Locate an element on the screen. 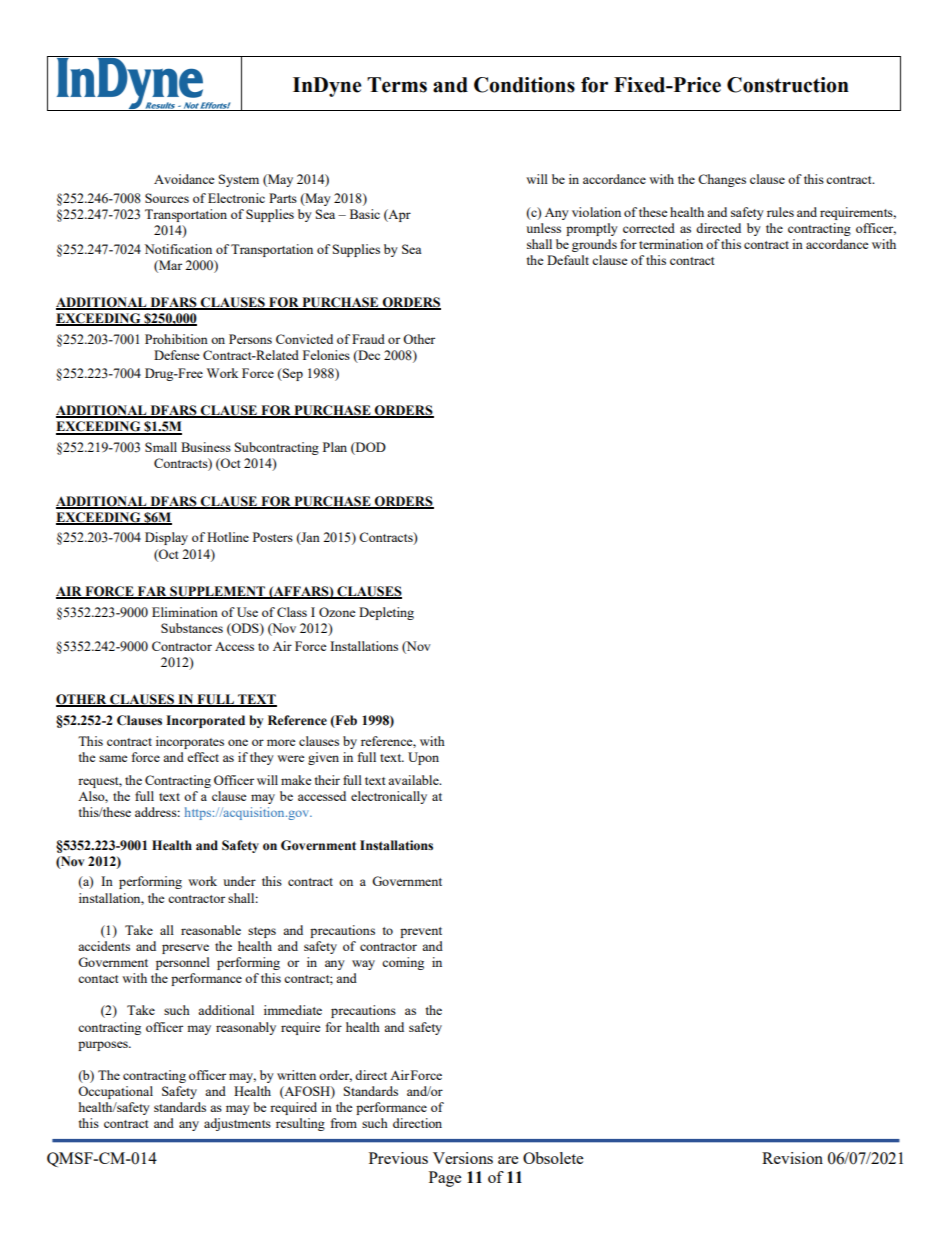  termination is located at coordinates (671, 244).
